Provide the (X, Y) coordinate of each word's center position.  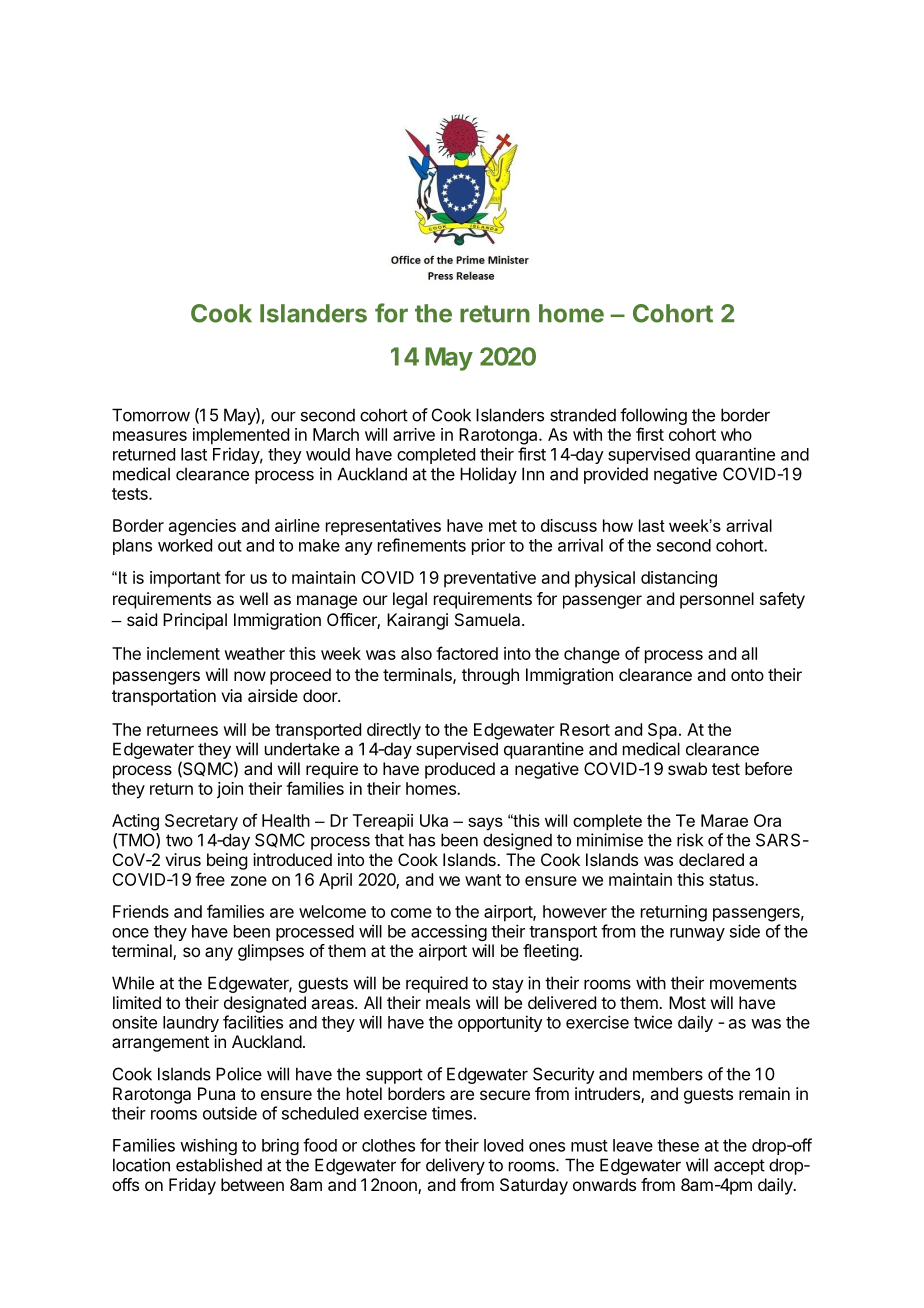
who (736, 434)
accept (739, 1167)
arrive (414, 434)
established (219, 1165)
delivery (455, 1166)
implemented (241, 436)
